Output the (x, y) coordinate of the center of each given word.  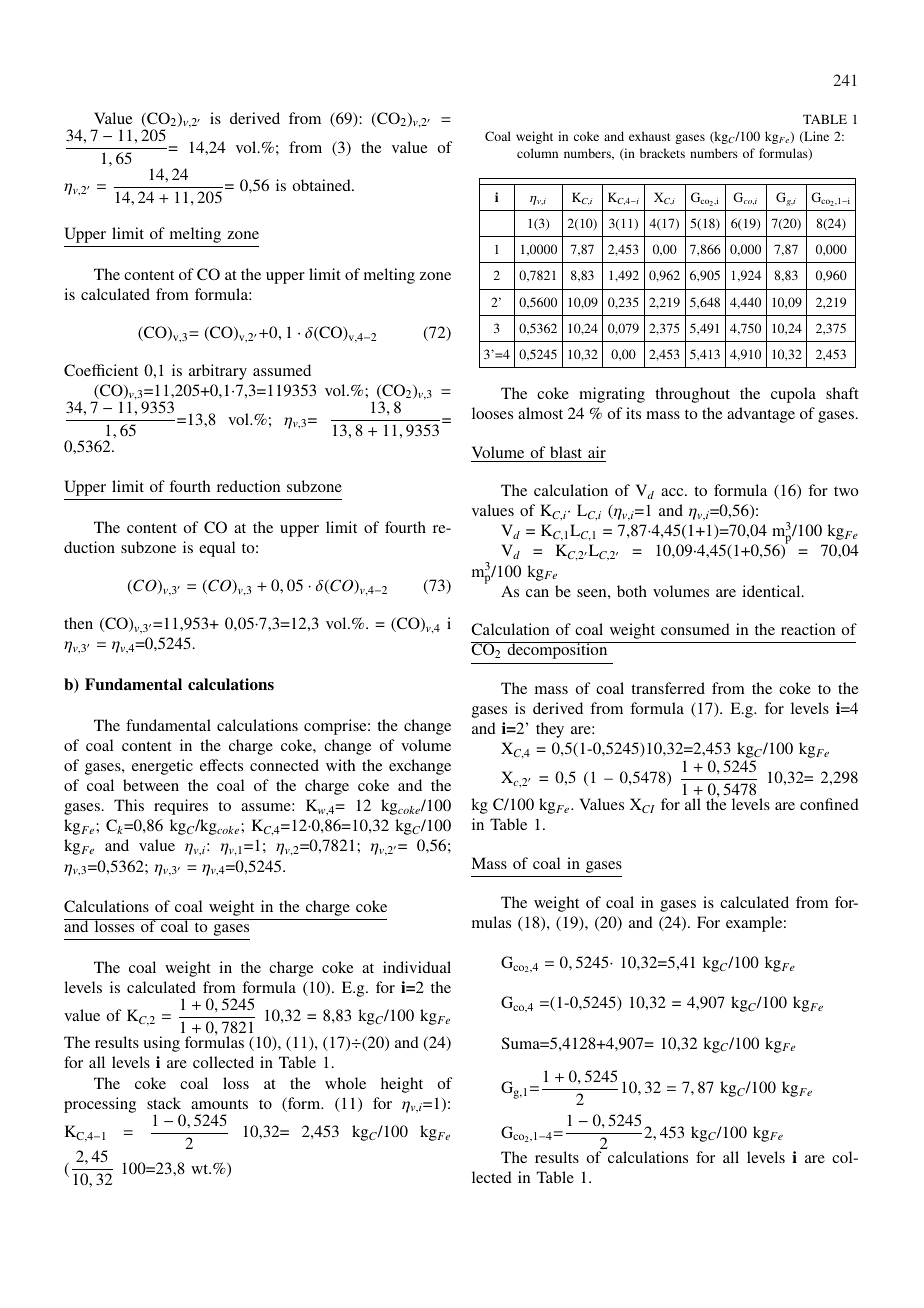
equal (217, 549)
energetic (162, 767)
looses (492, 413)
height (402, 1085)
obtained (323, 185)
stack (164, 1103)
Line (815, 137)
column (537, 153)
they (550, 730)
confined (829, 804)
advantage (761, 415)
